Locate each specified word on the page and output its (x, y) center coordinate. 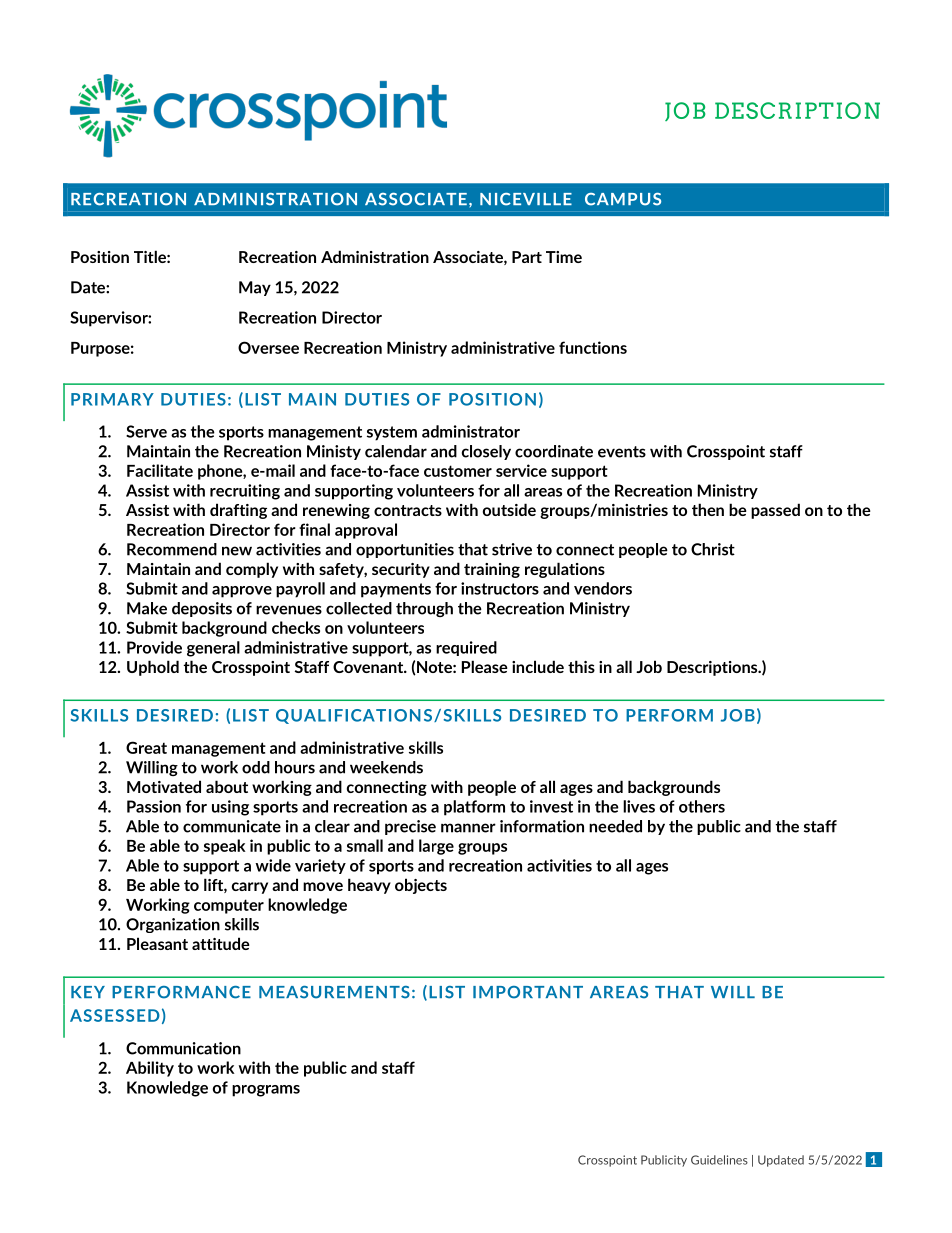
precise (410, 827)
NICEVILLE (526, 199)
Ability (150, 1069)
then (708, 509)
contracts (408, 510)
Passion (154, 806)
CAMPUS (623, 199)
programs (266, 1091)
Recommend (172, 549)
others (702, 806)
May (255, 288)
